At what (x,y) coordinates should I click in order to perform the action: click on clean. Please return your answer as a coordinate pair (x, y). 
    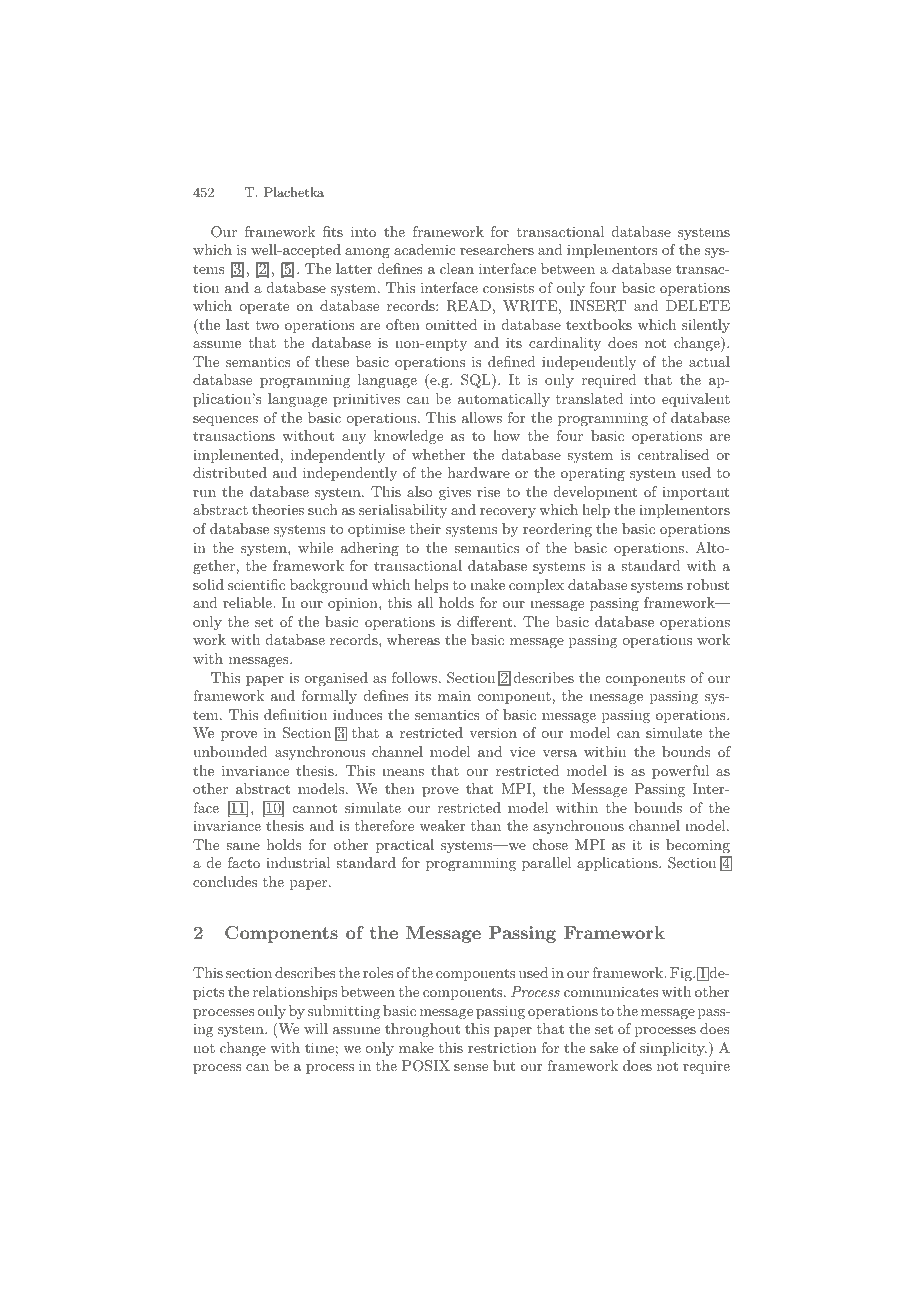
    Looking at the image, I should click on (457, 268).
